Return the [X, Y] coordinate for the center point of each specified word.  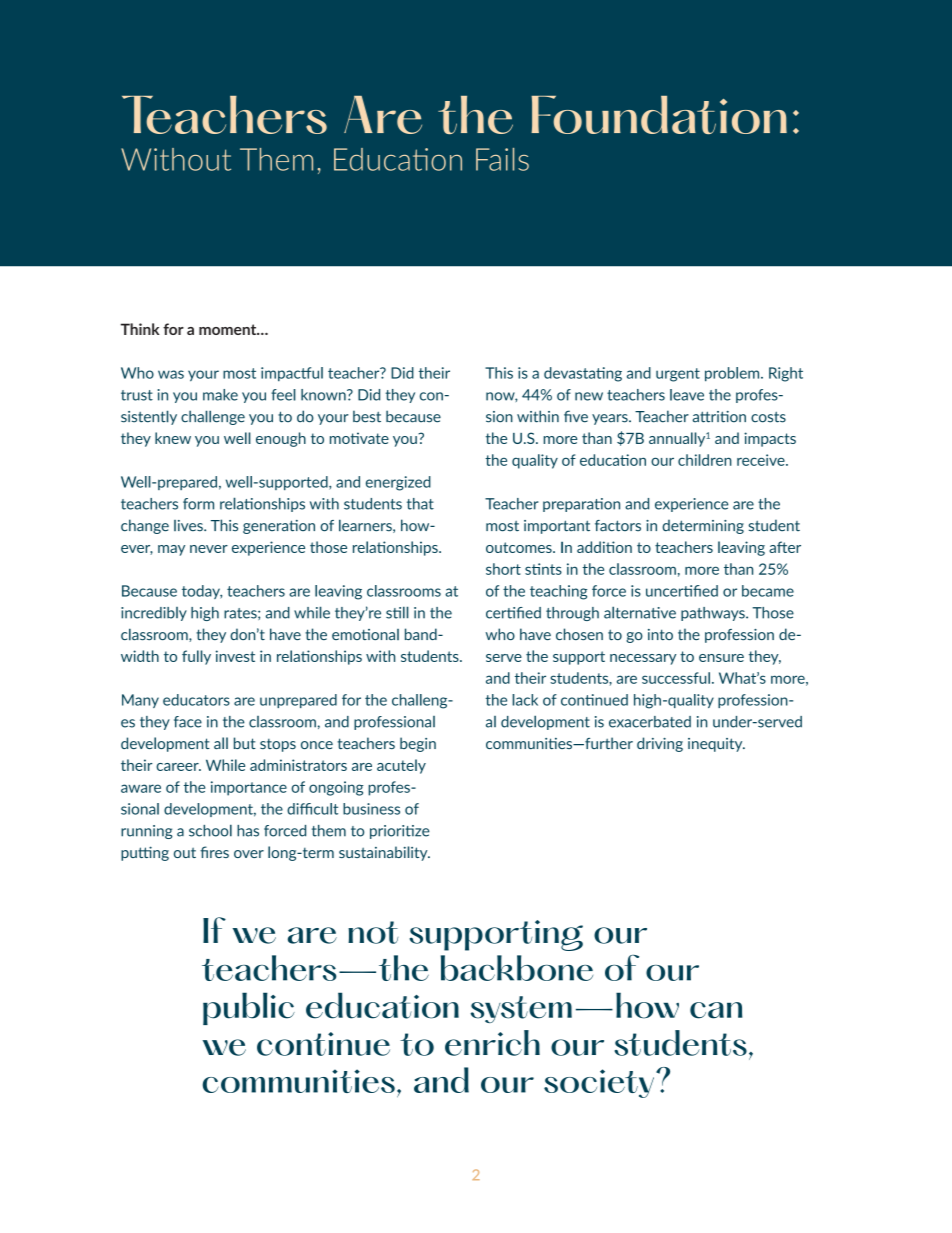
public [249, 1008]
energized [398, 483]
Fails [502, 159]
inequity [716, 745]
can [716, 1010]
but [245, 743]
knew [173, 438]
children [705, 460]
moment [229, 329]
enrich [492, 1043]
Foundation [659, 115]
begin [418, 744]
